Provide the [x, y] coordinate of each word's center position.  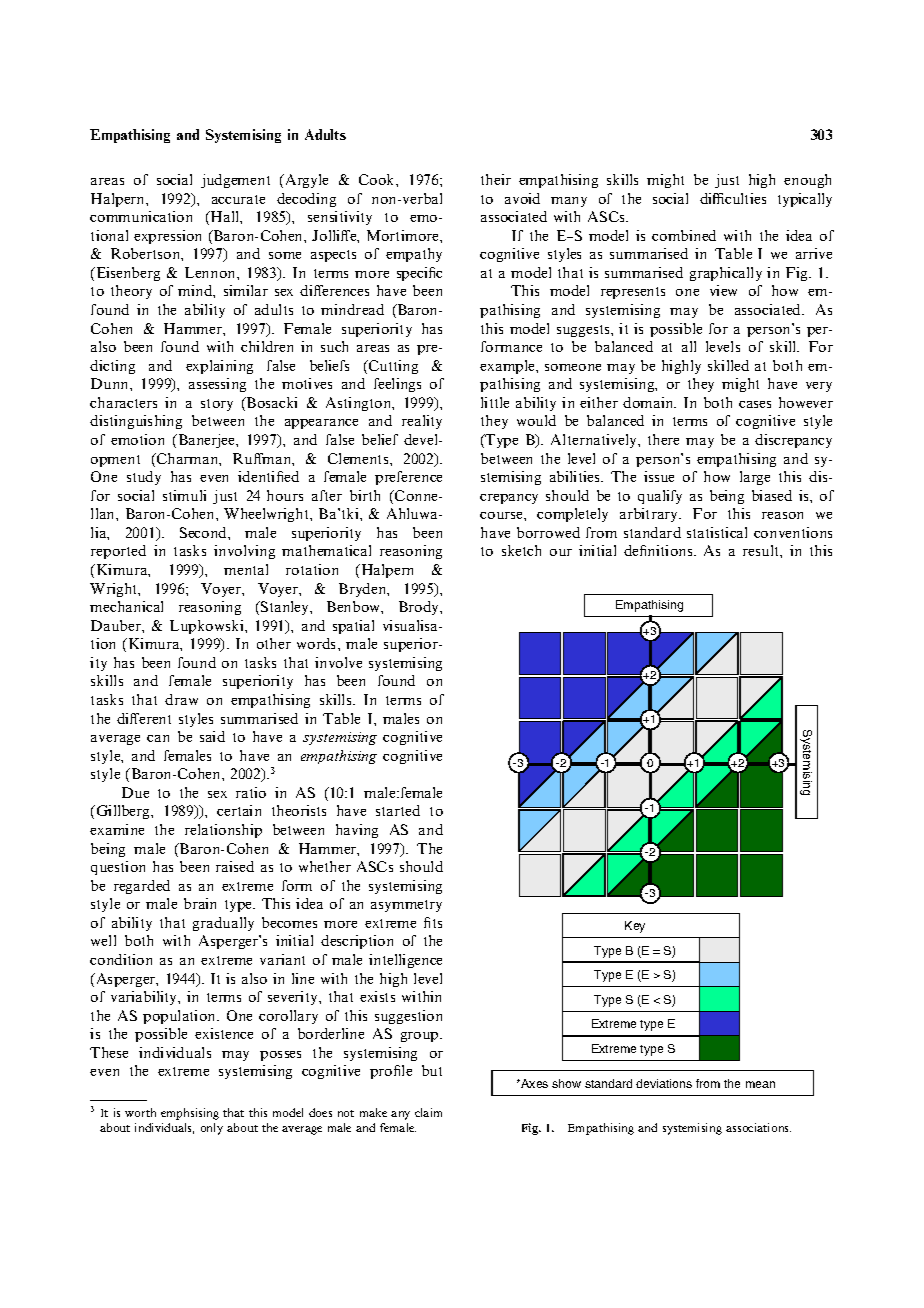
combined [684, 235]
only [212, 1129]
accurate [238, 199]
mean [760, 1084]
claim [428, 1112]
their [496, 179]
